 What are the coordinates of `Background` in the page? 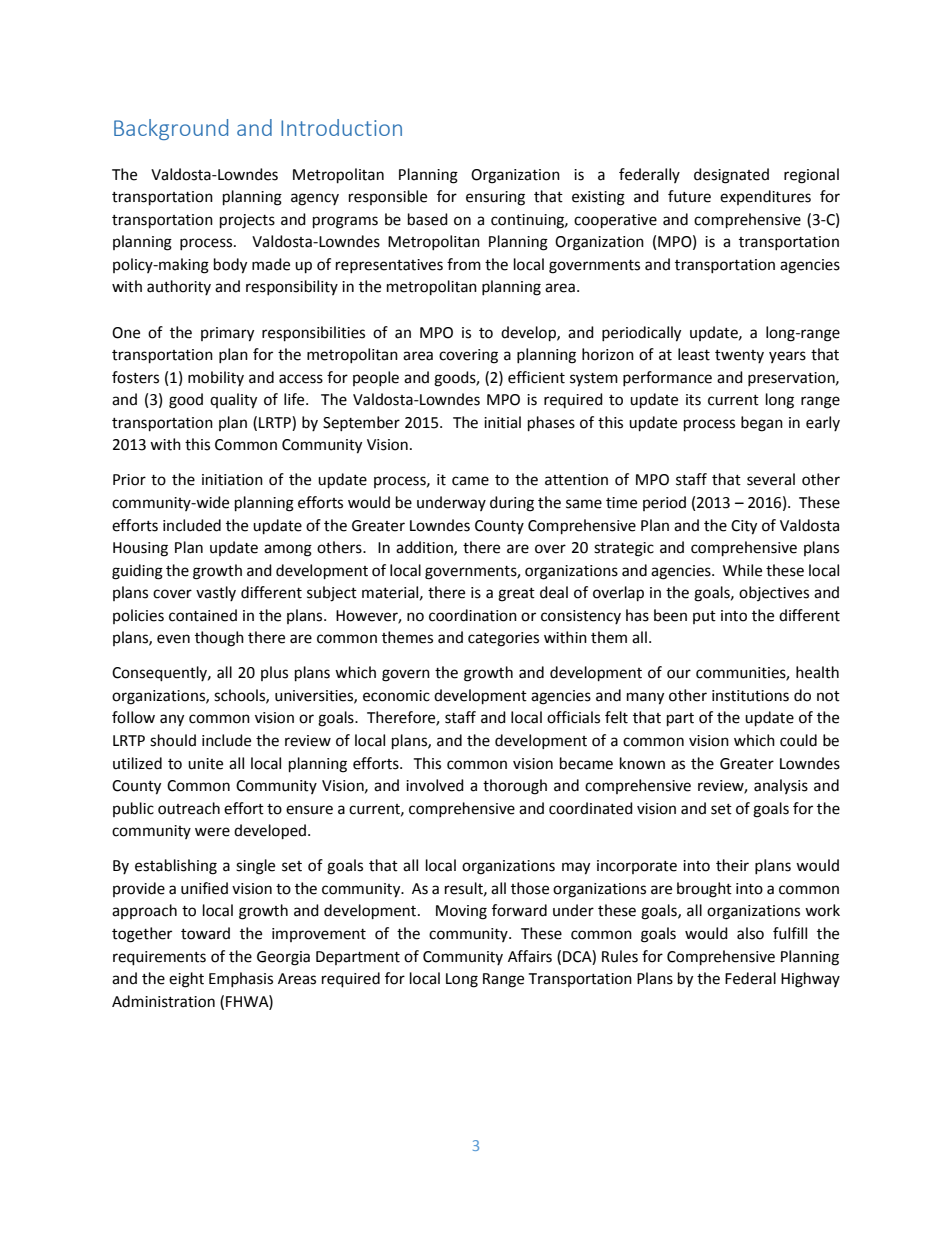 It's located at (171, 129).
